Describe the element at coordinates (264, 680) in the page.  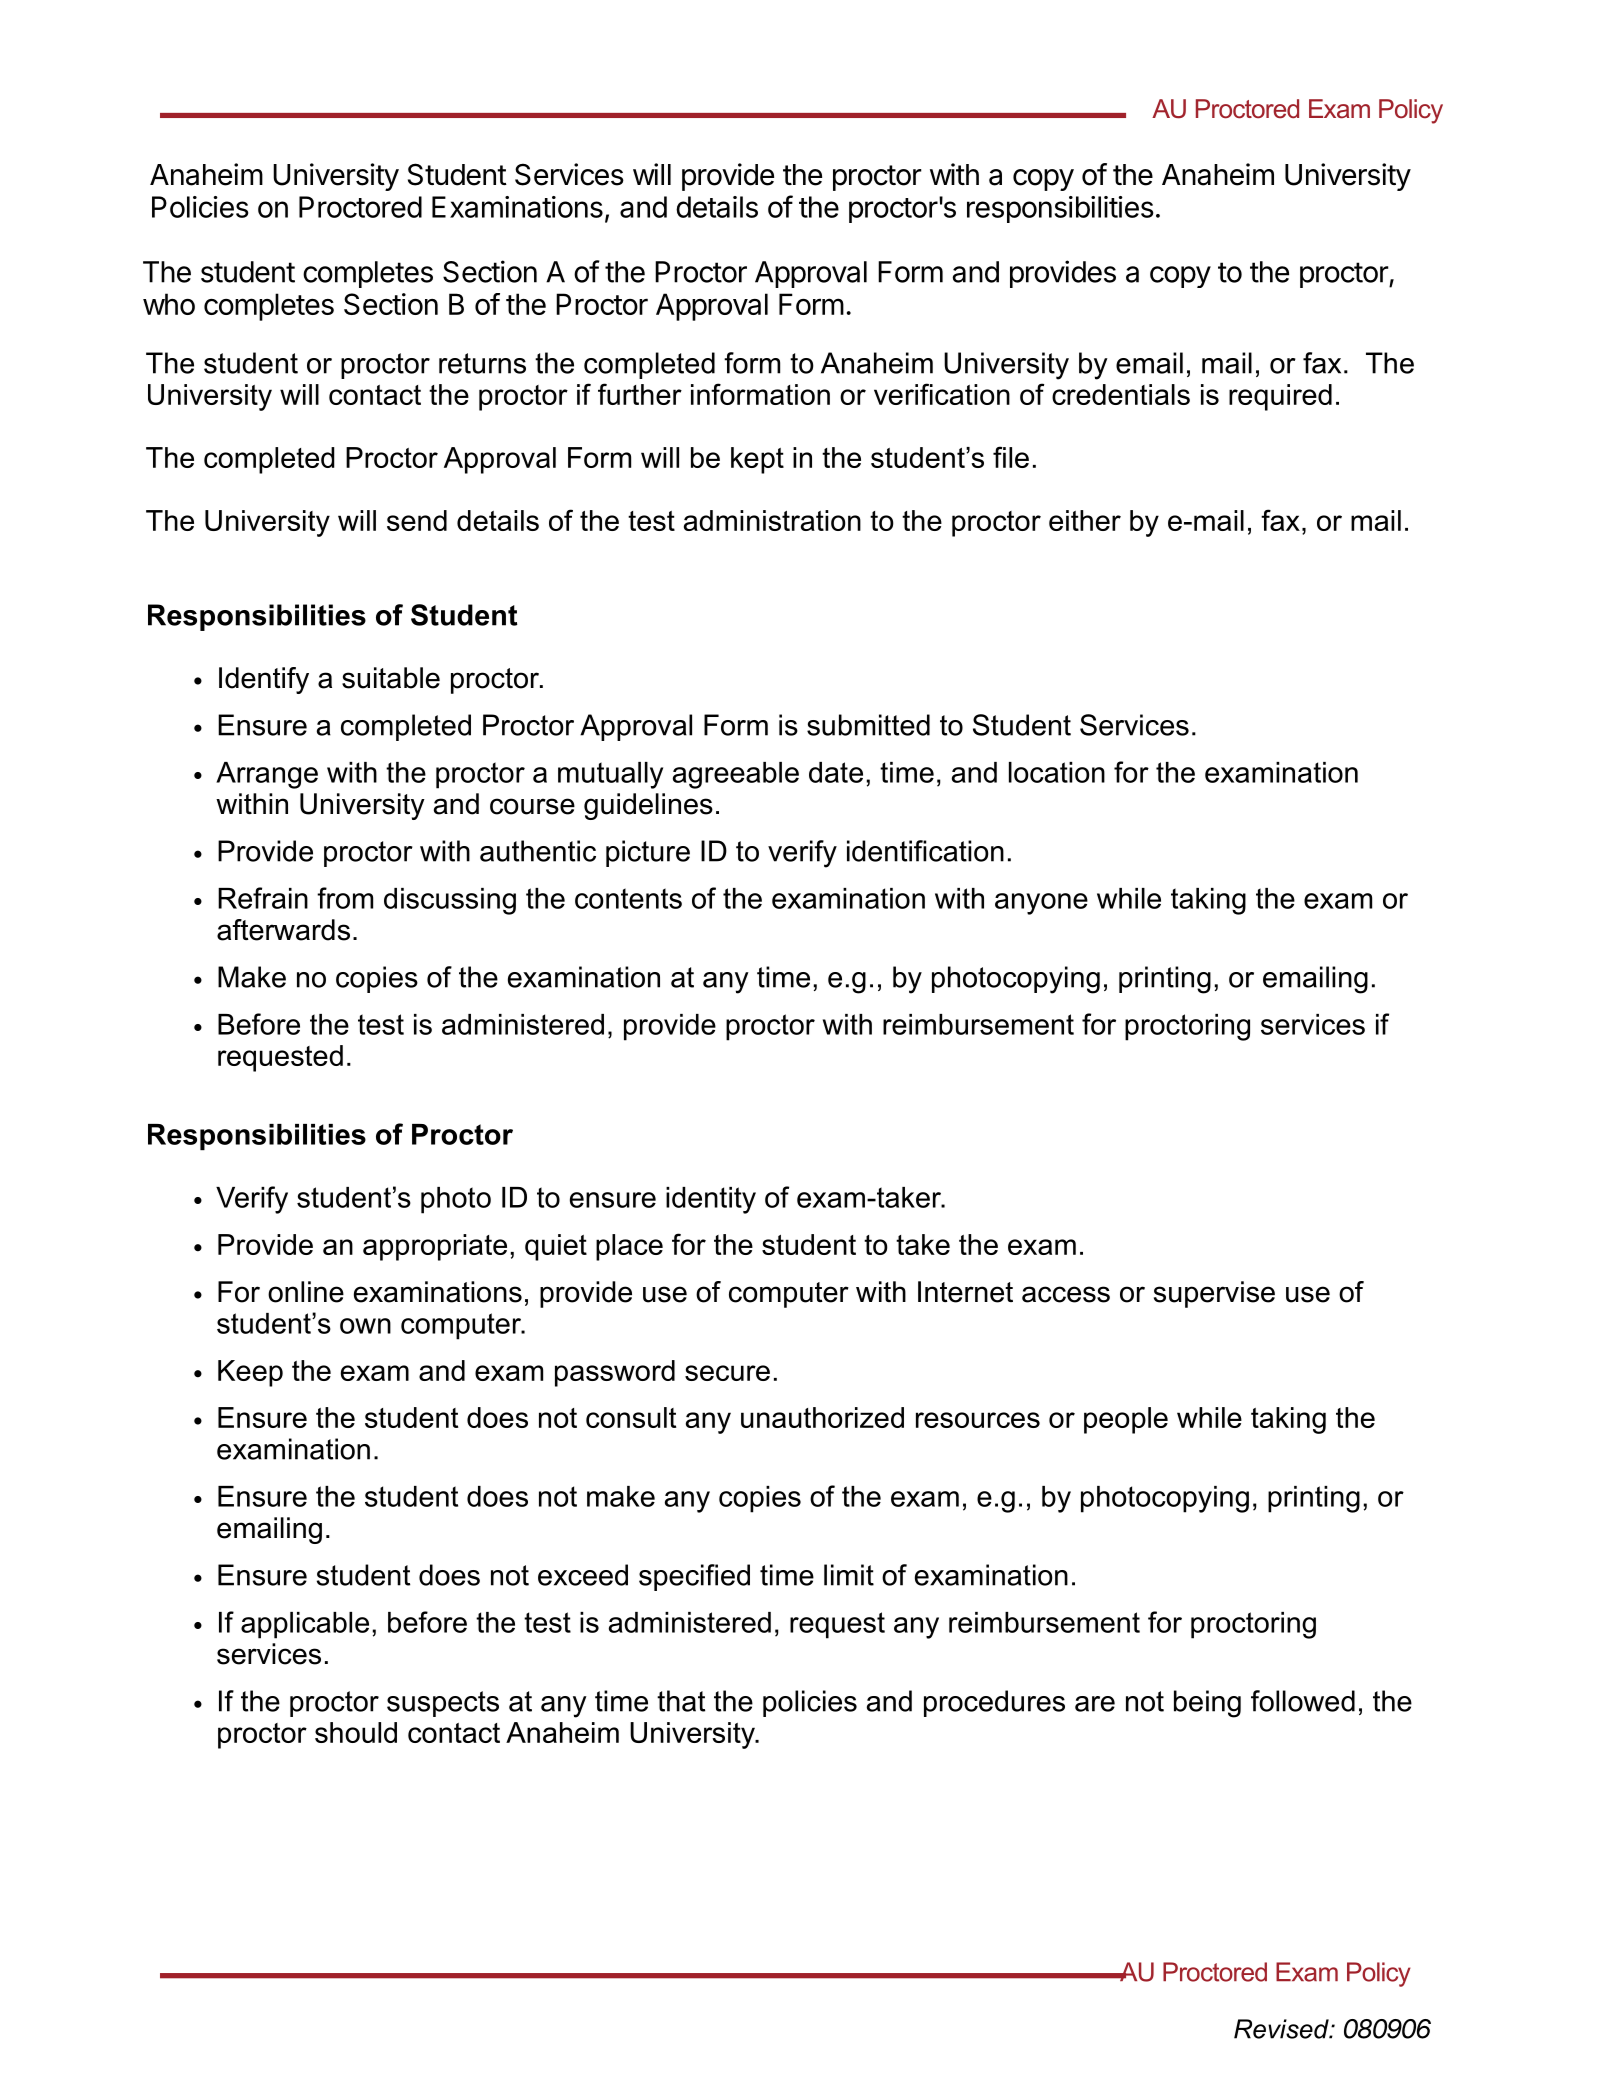
I see `Identify` at that location.
